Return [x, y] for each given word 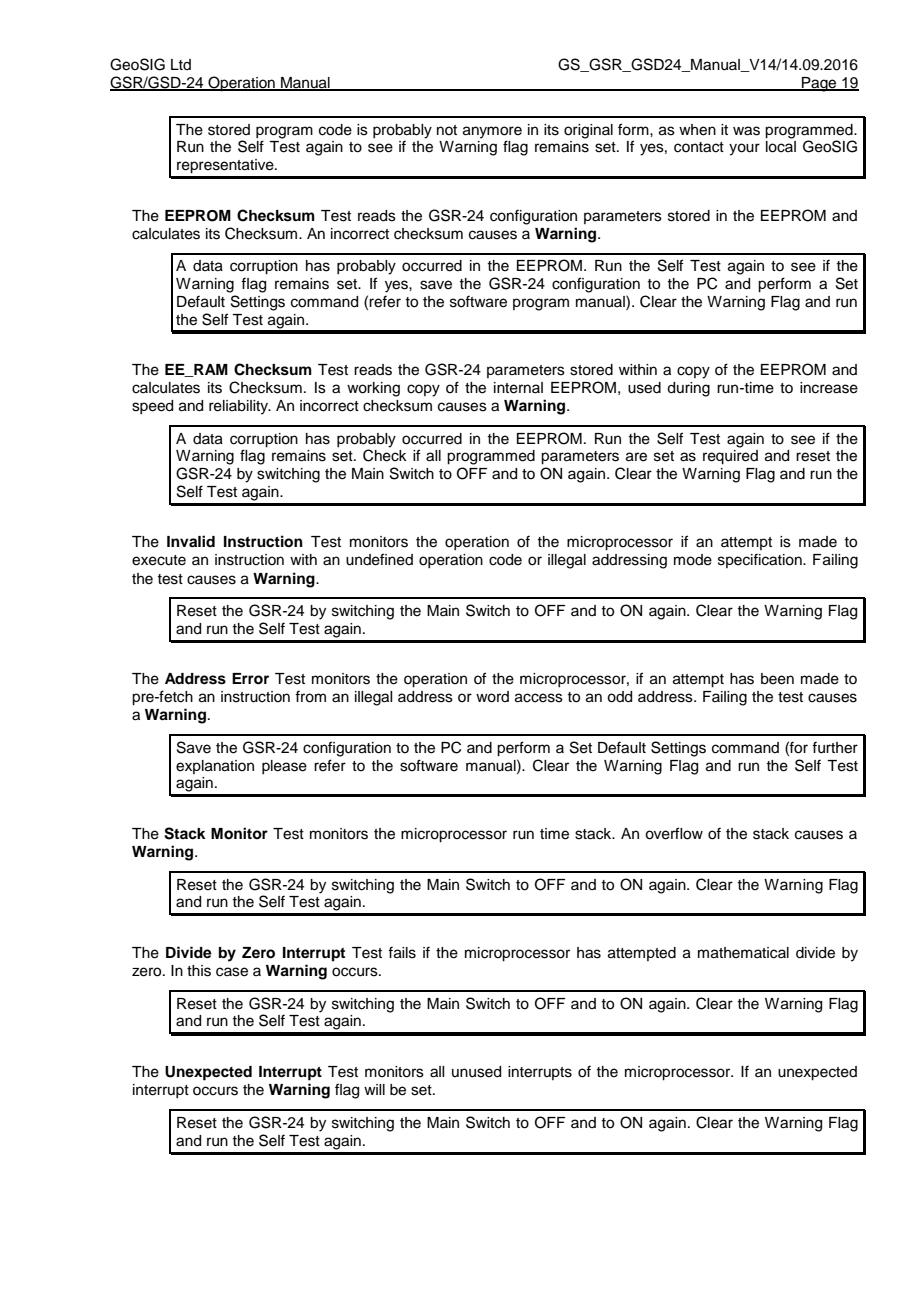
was [746, 131]
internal [518, 388]
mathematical [743, 953]
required [730, 457]
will [374, 1089]
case [232, 972]
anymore [492, 132]
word [492, 697]
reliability [239, 407]
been [777, 679]
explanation [215, 767]
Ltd [181, 64]
